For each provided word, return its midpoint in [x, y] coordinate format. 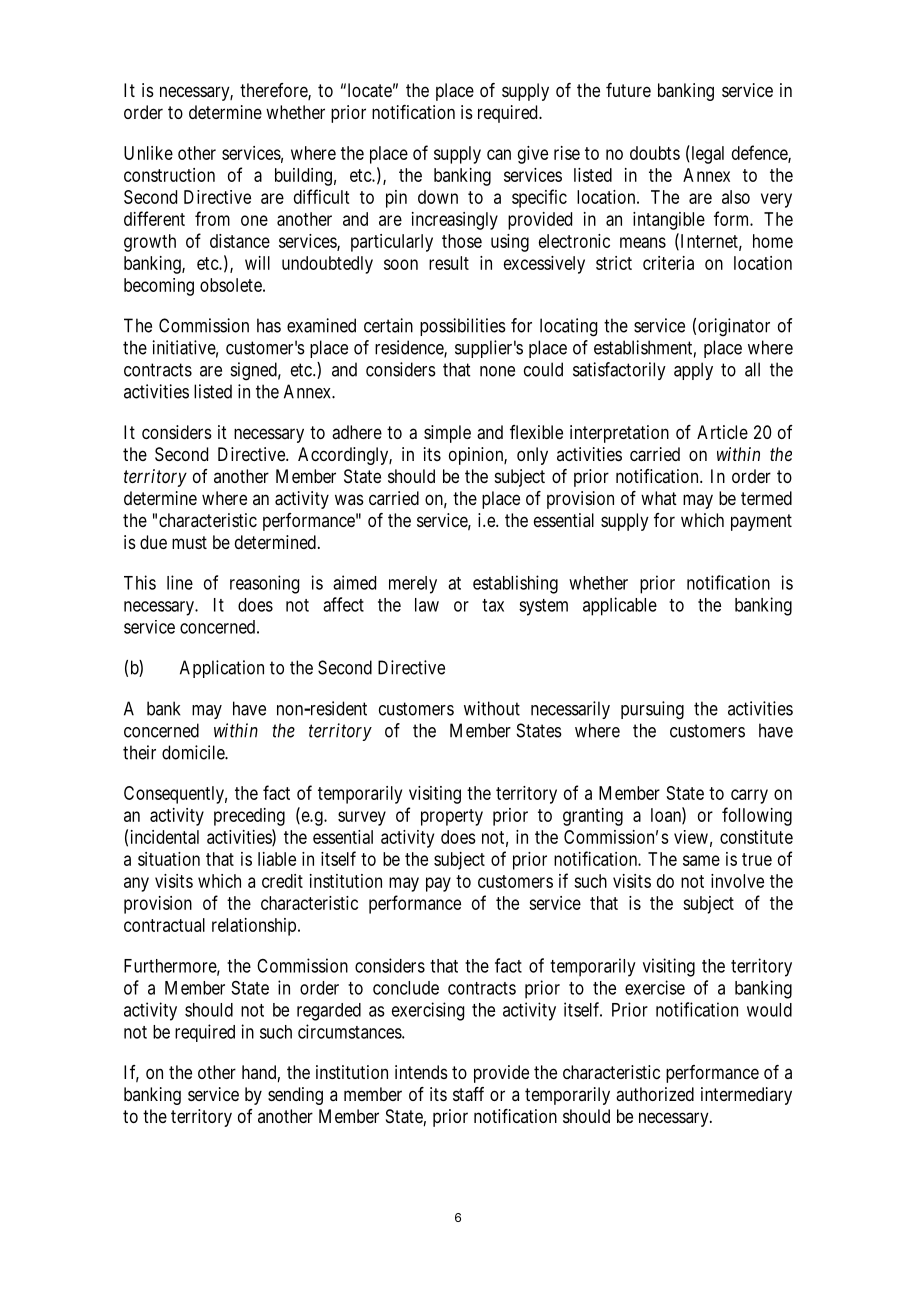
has [269, 325]
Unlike [148, 153]
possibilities [463, 327]
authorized [655, 1094]
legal [706, 154]
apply [693, 371]
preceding [249, 817]
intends [421, 1072]
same [701, 860]
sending [295, 1096]
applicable [620, 606]
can [499, 154]
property [452, 817]
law [427, 605]
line [180, 582]
